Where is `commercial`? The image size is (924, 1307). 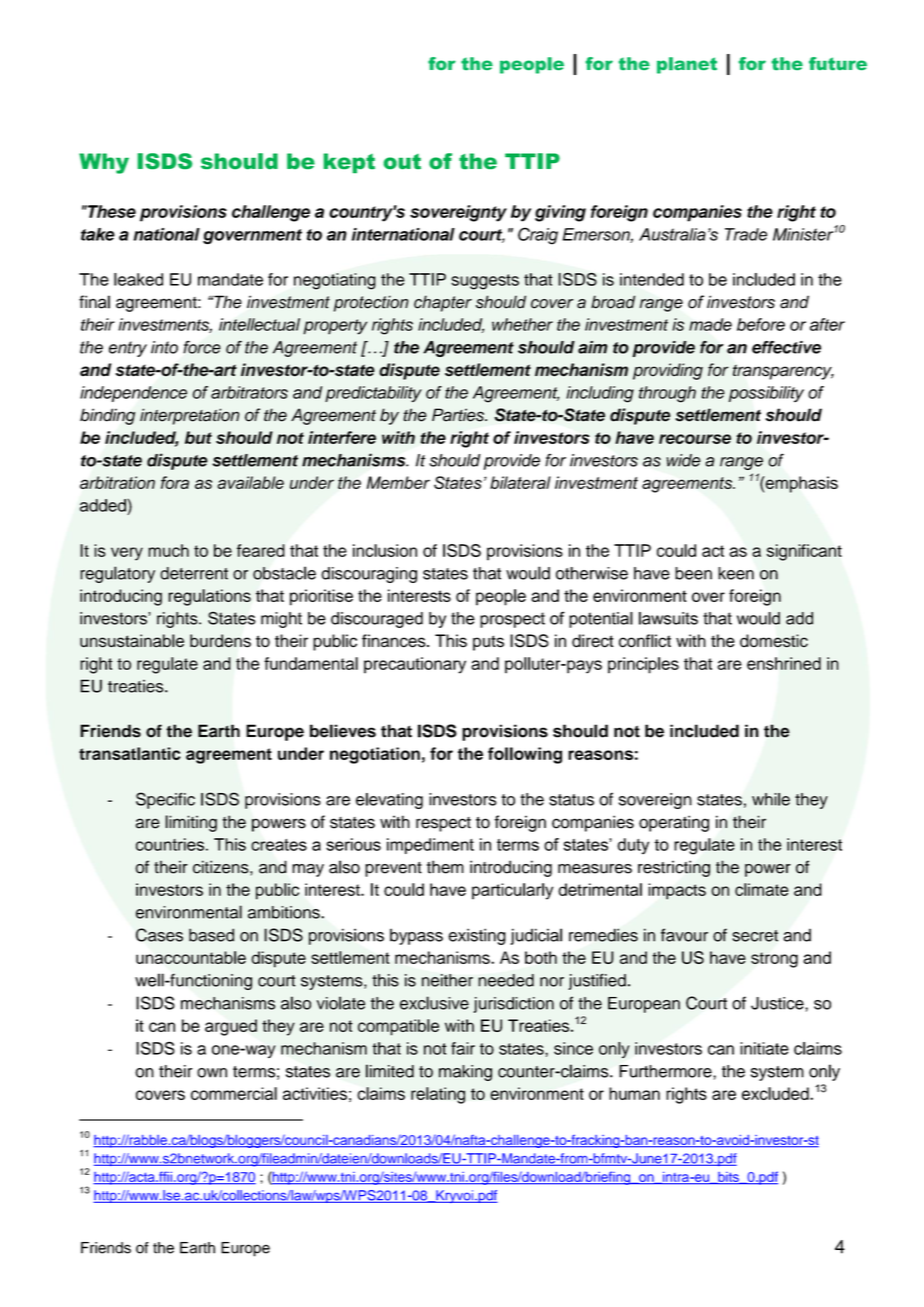 commercial is located at coordinates (234, 1093).
